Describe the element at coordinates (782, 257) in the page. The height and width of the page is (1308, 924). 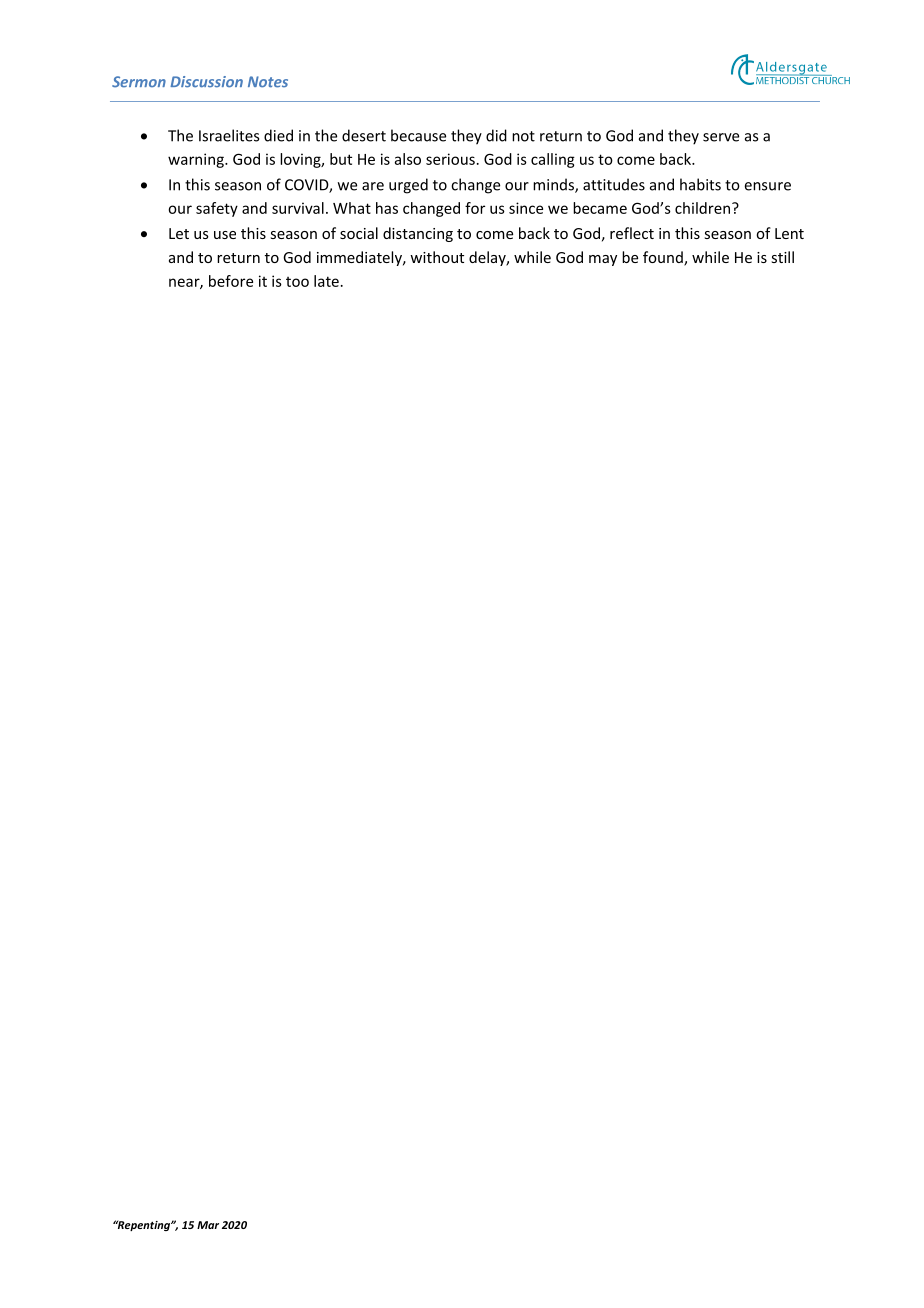
I see `still` at that location.
